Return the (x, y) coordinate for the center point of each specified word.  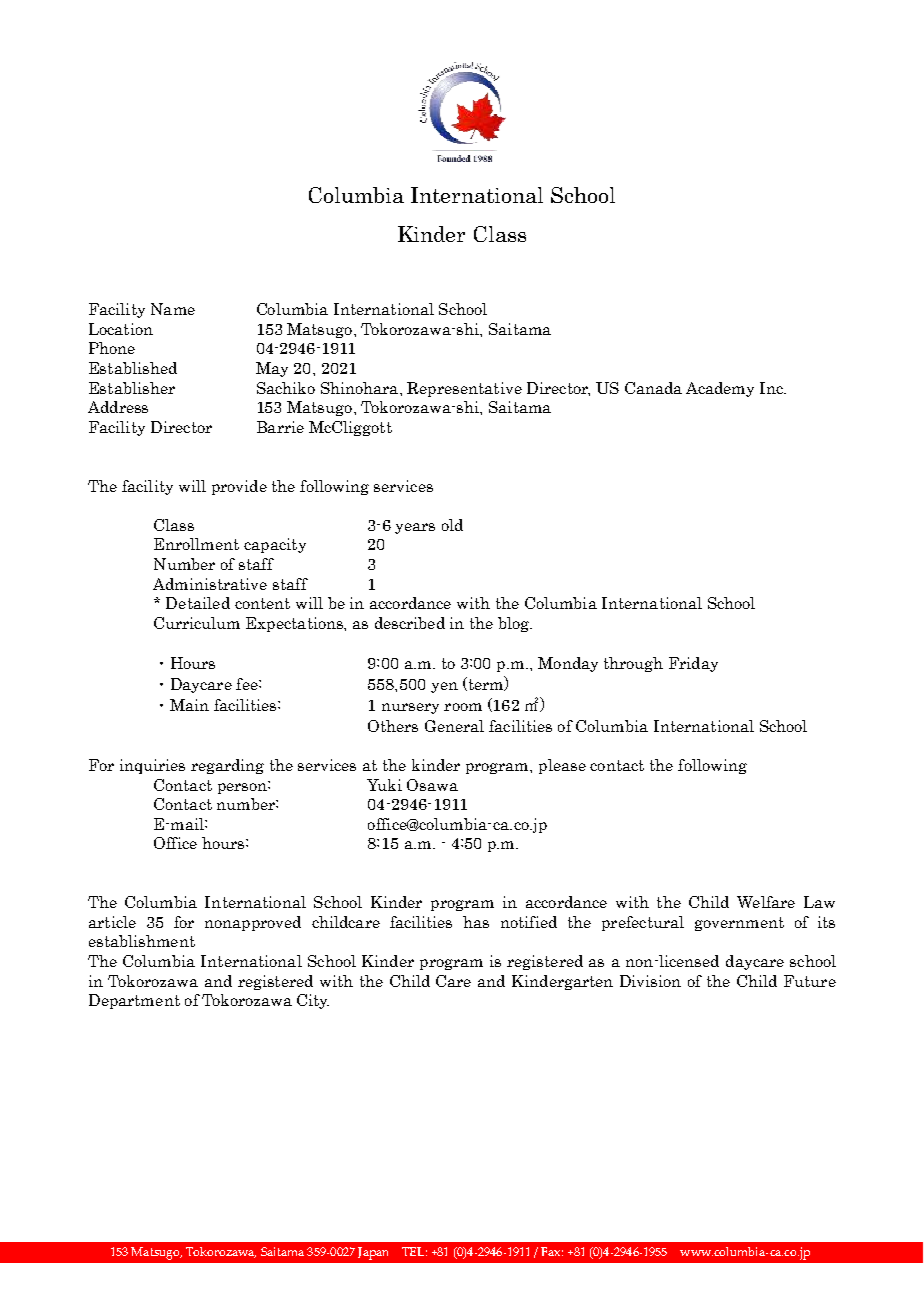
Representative (464, 389)
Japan (373, 1253)
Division (650, 981)
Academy (720, 389)
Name (173, 309)
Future (810, 981)
